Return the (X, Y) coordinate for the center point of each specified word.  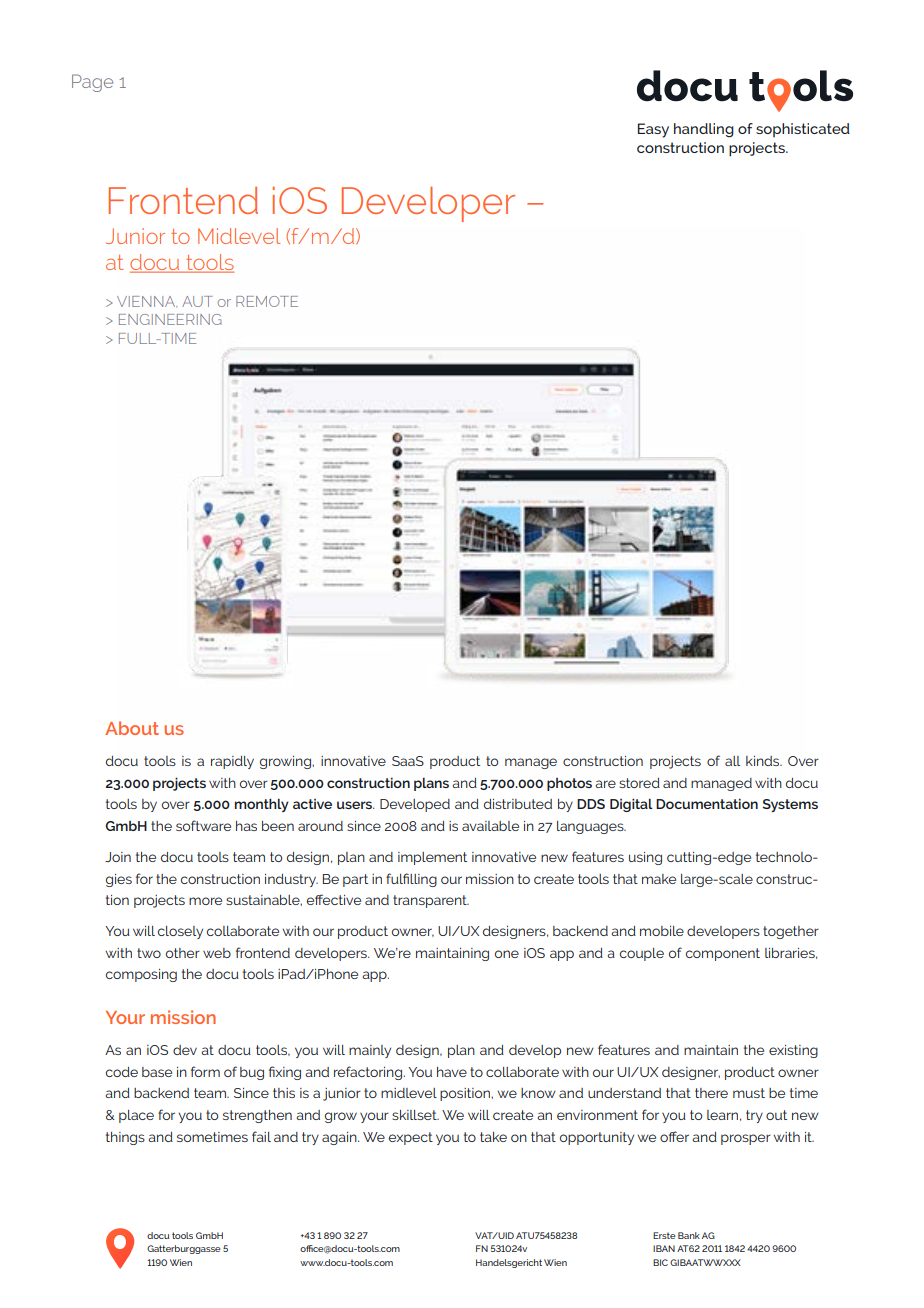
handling (704, 130)
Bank (689, 1235)
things (125, 1138)
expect (411, 1138)
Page (92, 83)
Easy (653, 130)
